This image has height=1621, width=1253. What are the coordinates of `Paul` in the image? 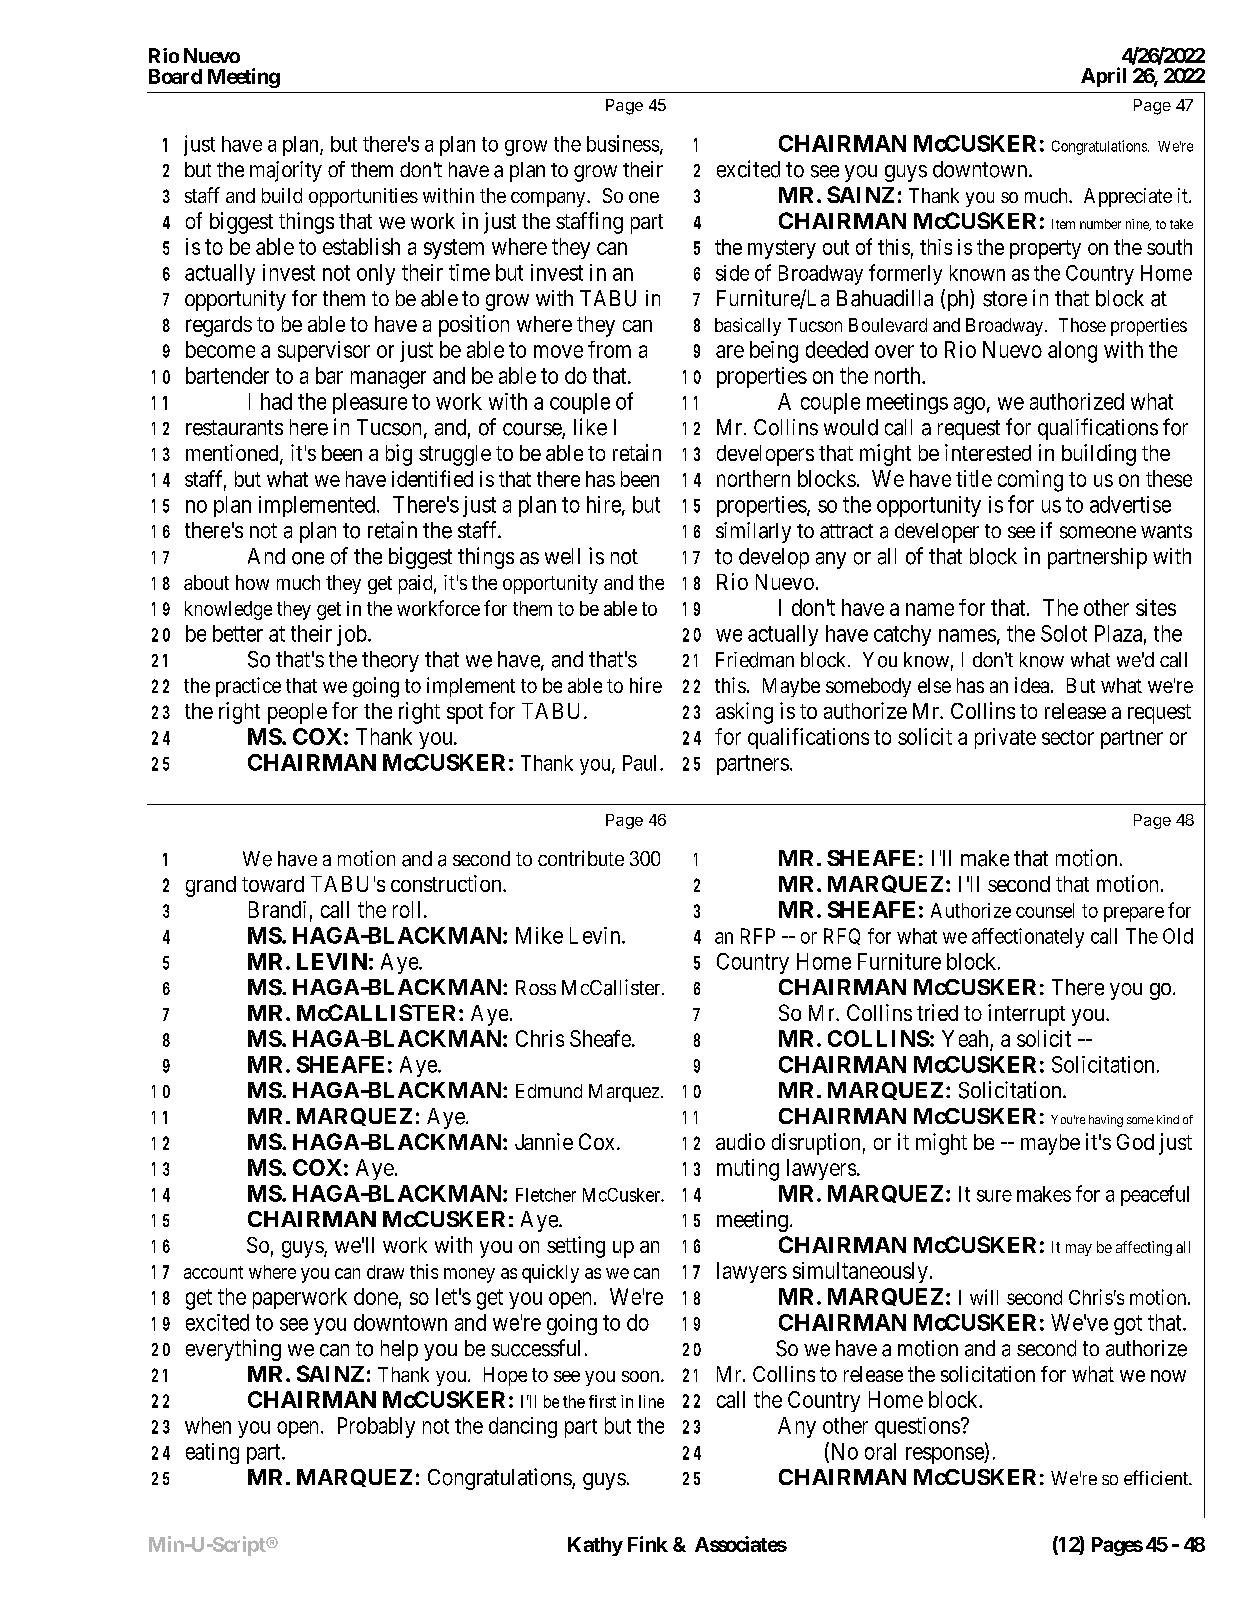 It's located at (642, 763).
